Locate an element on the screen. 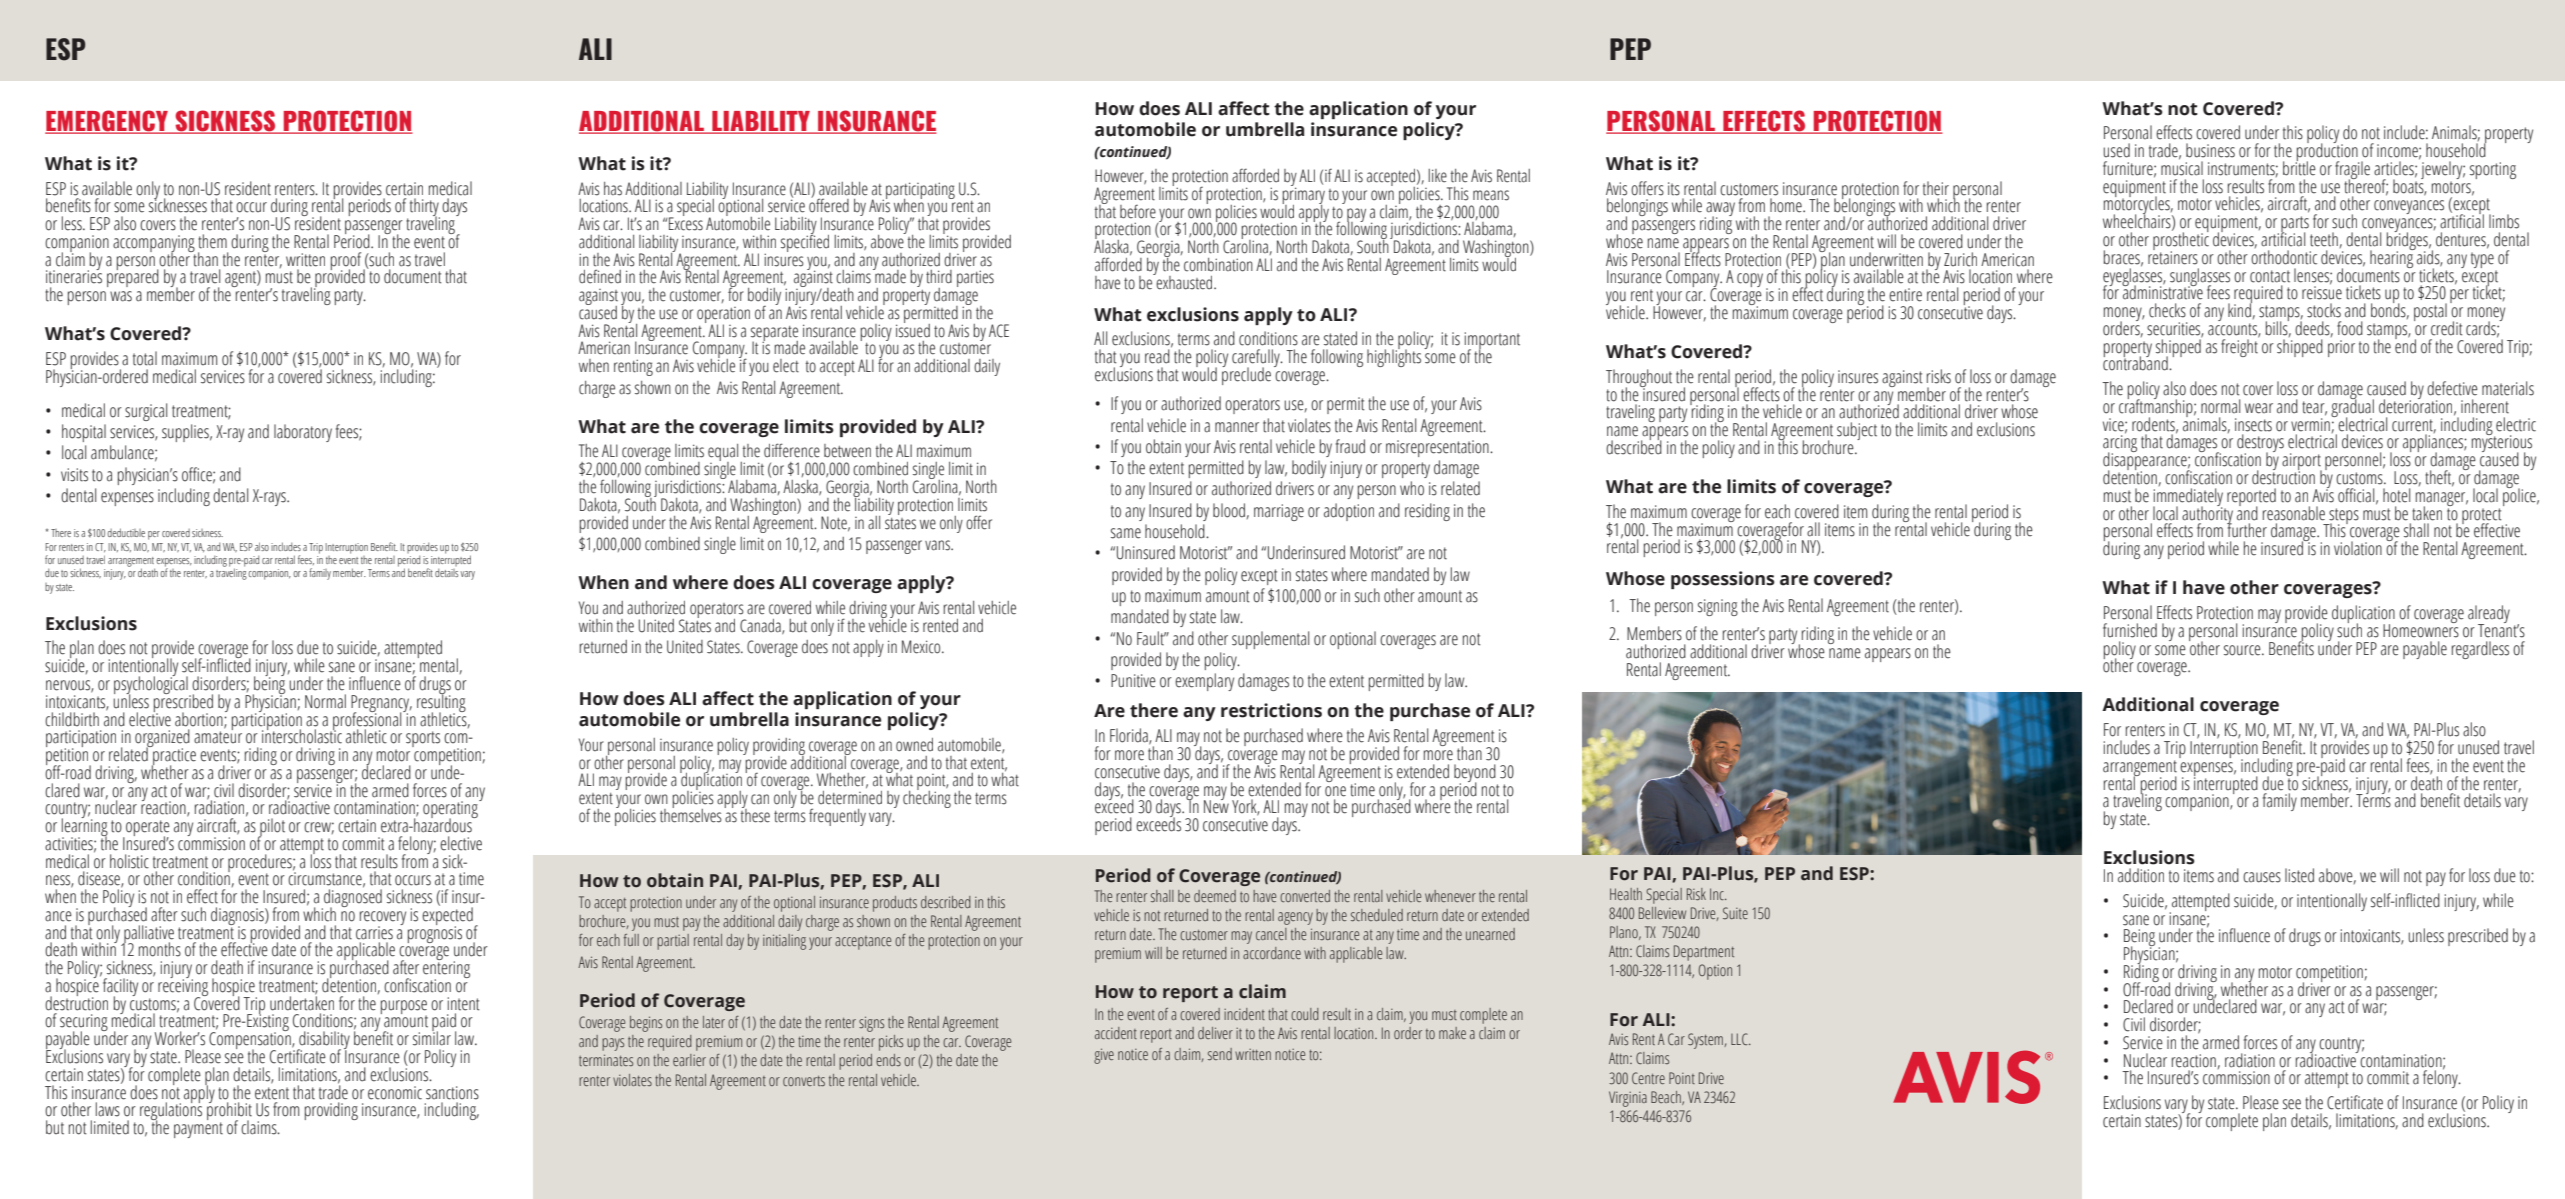  like is located at coordinates (1437, 176).
